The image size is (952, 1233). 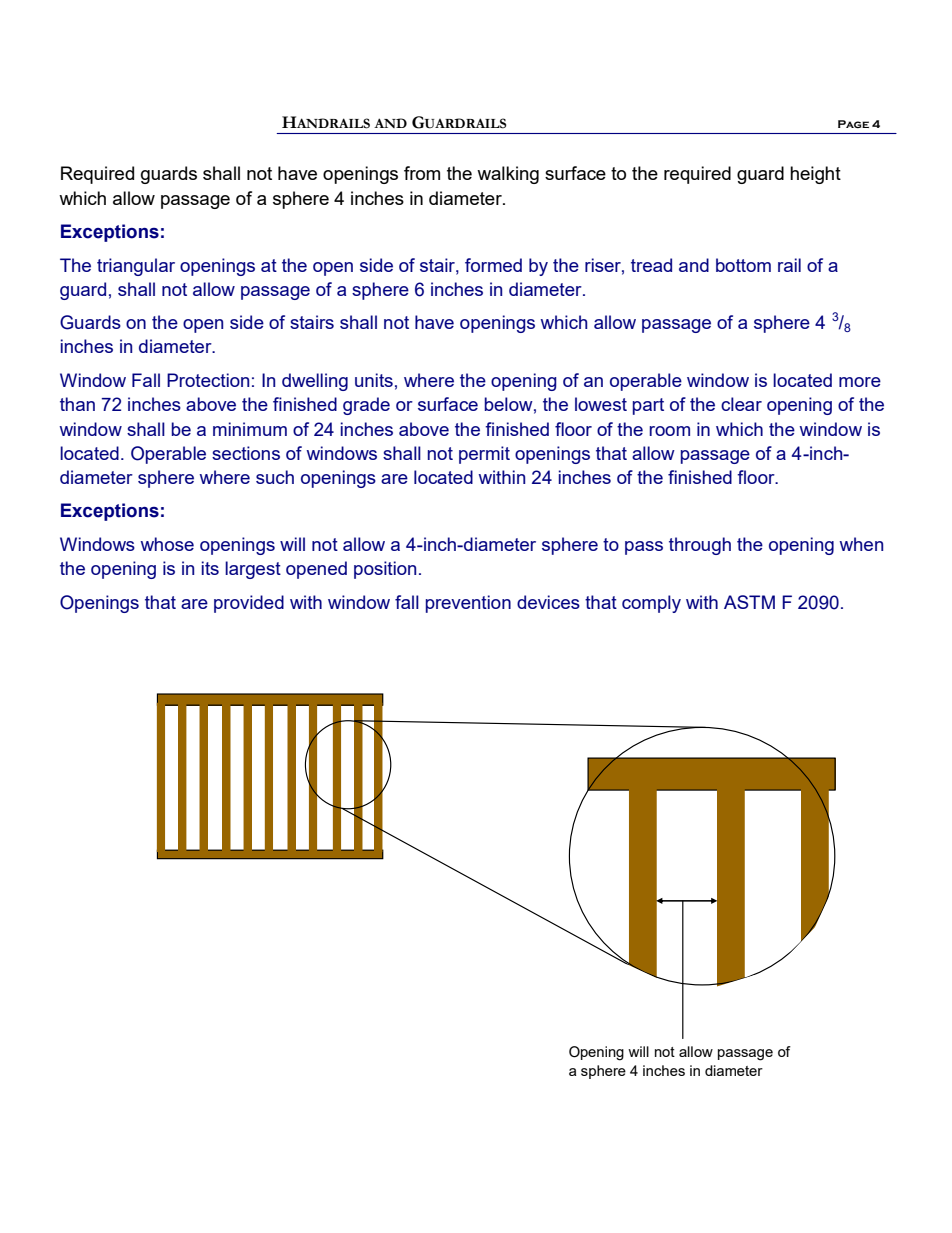 What do you see at coordinates (508, 175) in the screenshot?
I see `walking` at bounding box center [508, 175].
